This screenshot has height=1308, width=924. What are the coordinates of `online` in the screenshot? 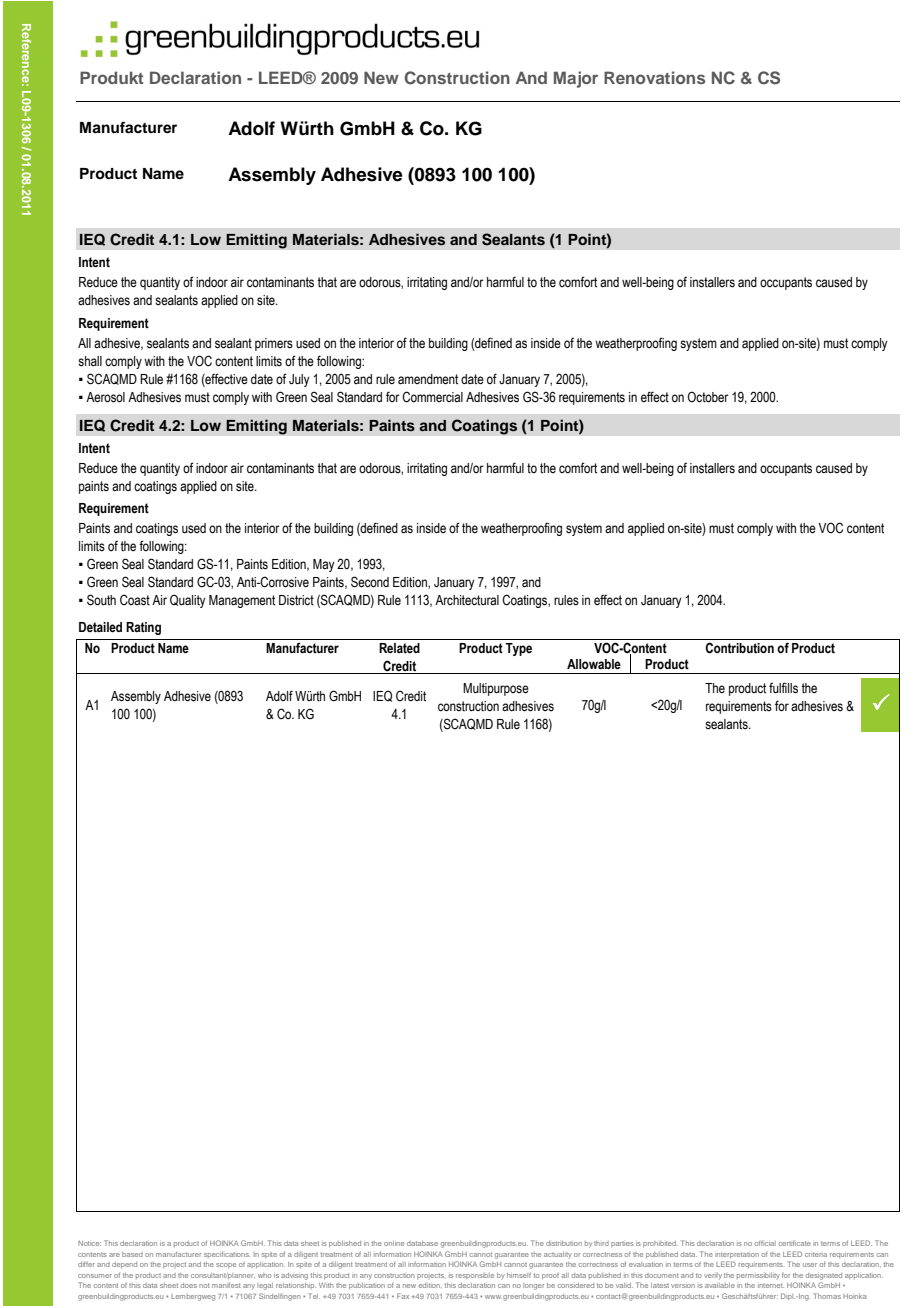 It's located at (394, 1243).
